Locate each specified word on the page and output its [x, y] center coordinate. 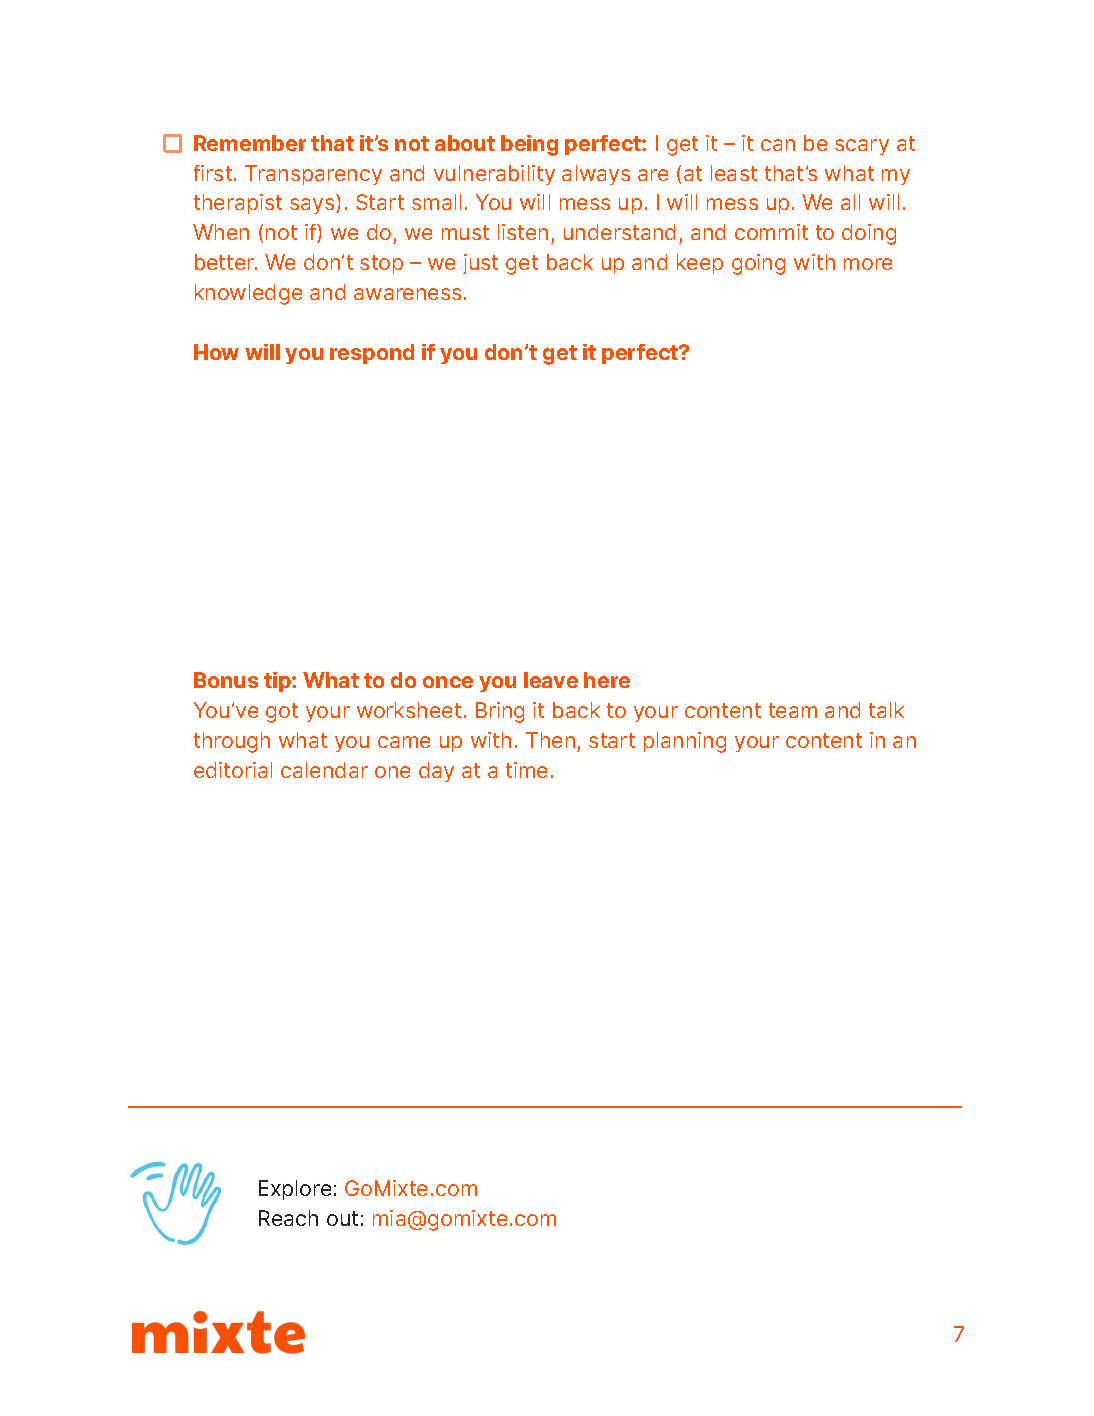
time [526, 770]
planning [685, 742]
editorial [233, 770]
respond [372, 354]
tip [278, 682]
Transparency [313, 175]
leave [551, 680]
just [480, 264]
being [529, 145]
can [778, 145]
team [793, 710]
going [758, 264]
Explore [295, 1190]
